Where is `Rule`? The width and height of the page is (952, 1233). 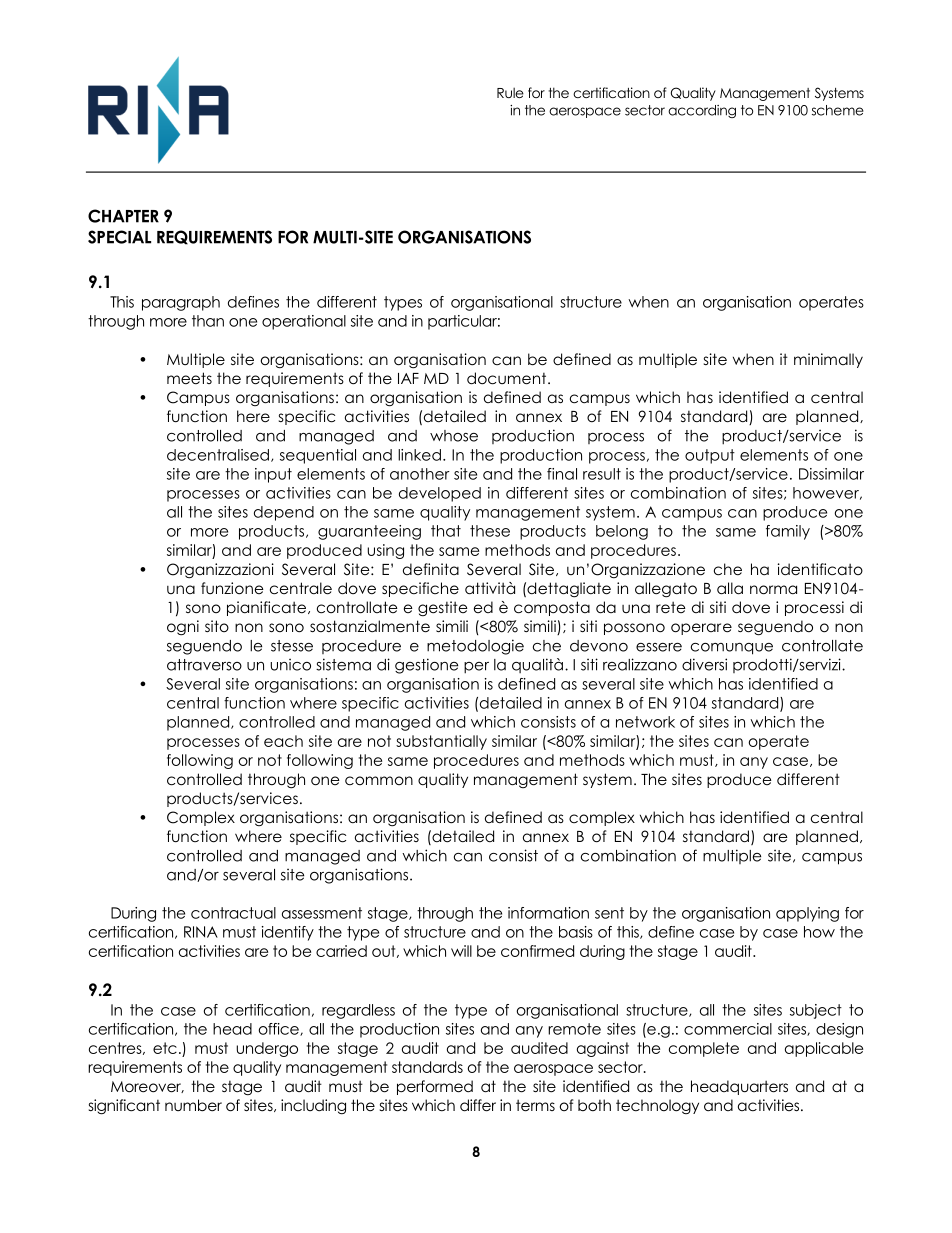 Rule is located at coordinates (510, 92).
